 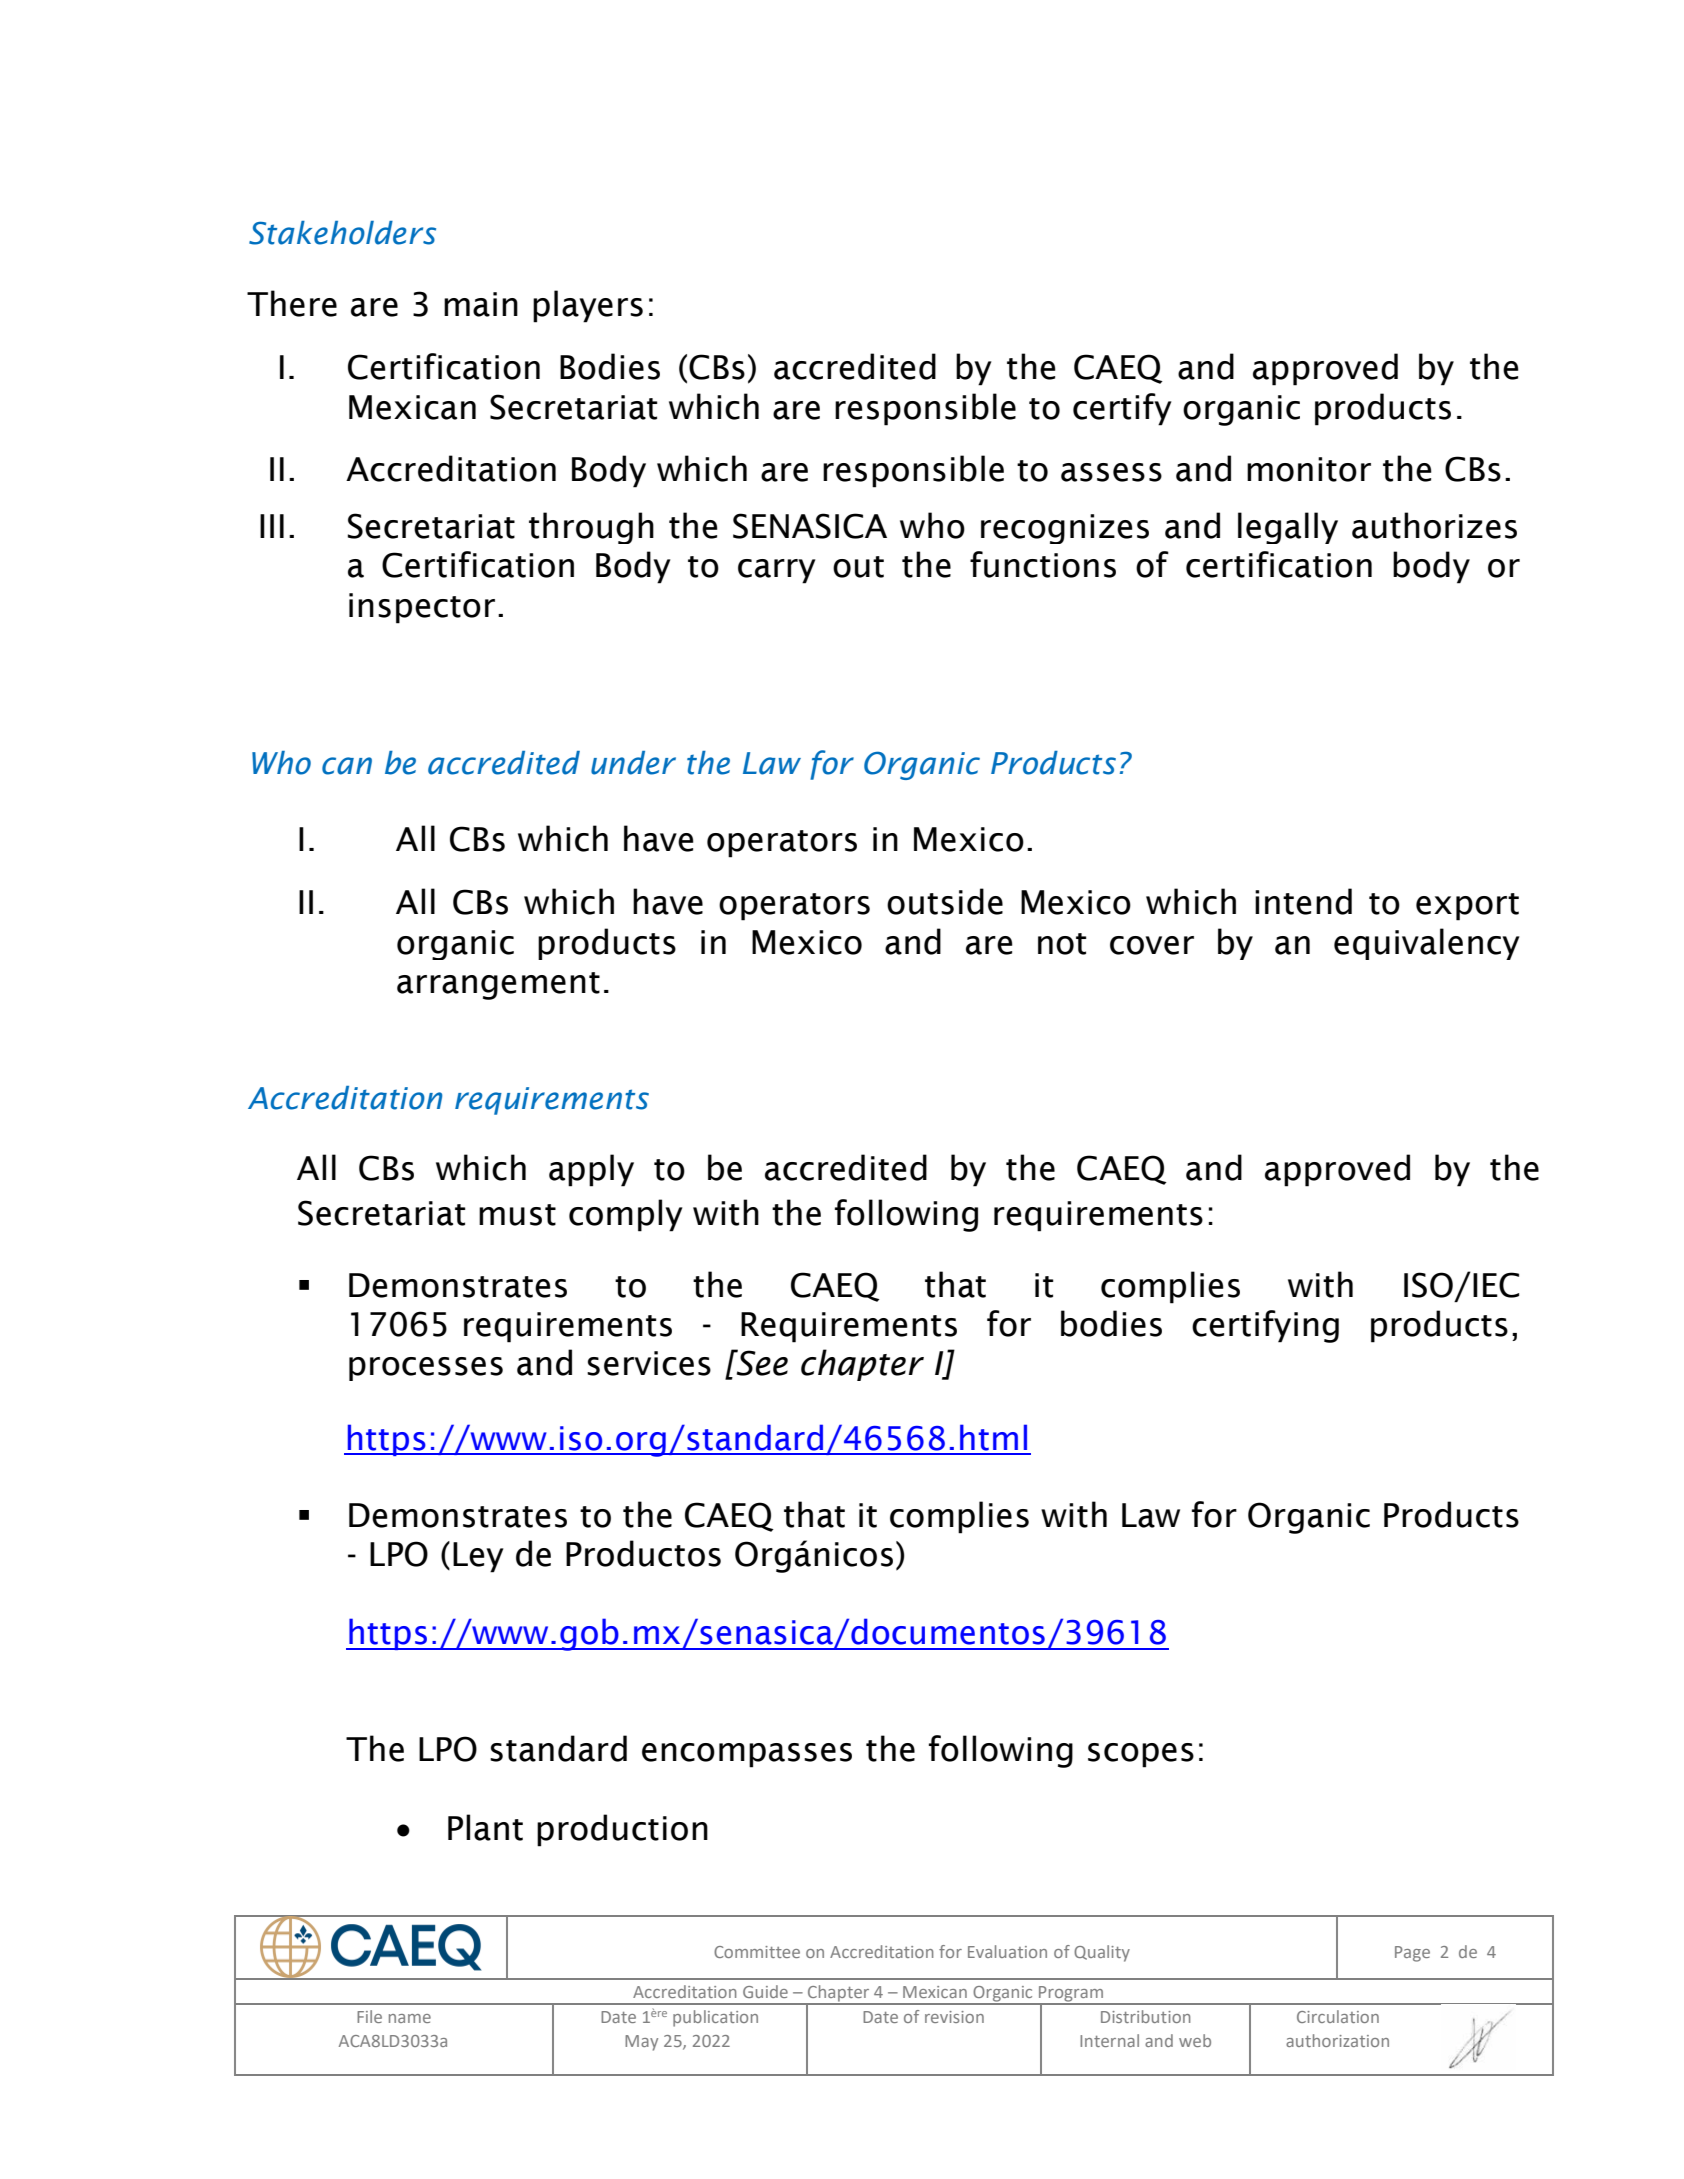 What do you see at coordinates (1427, 944) in the image?
I see `equivalency` at bounding box center [1427, 944].
